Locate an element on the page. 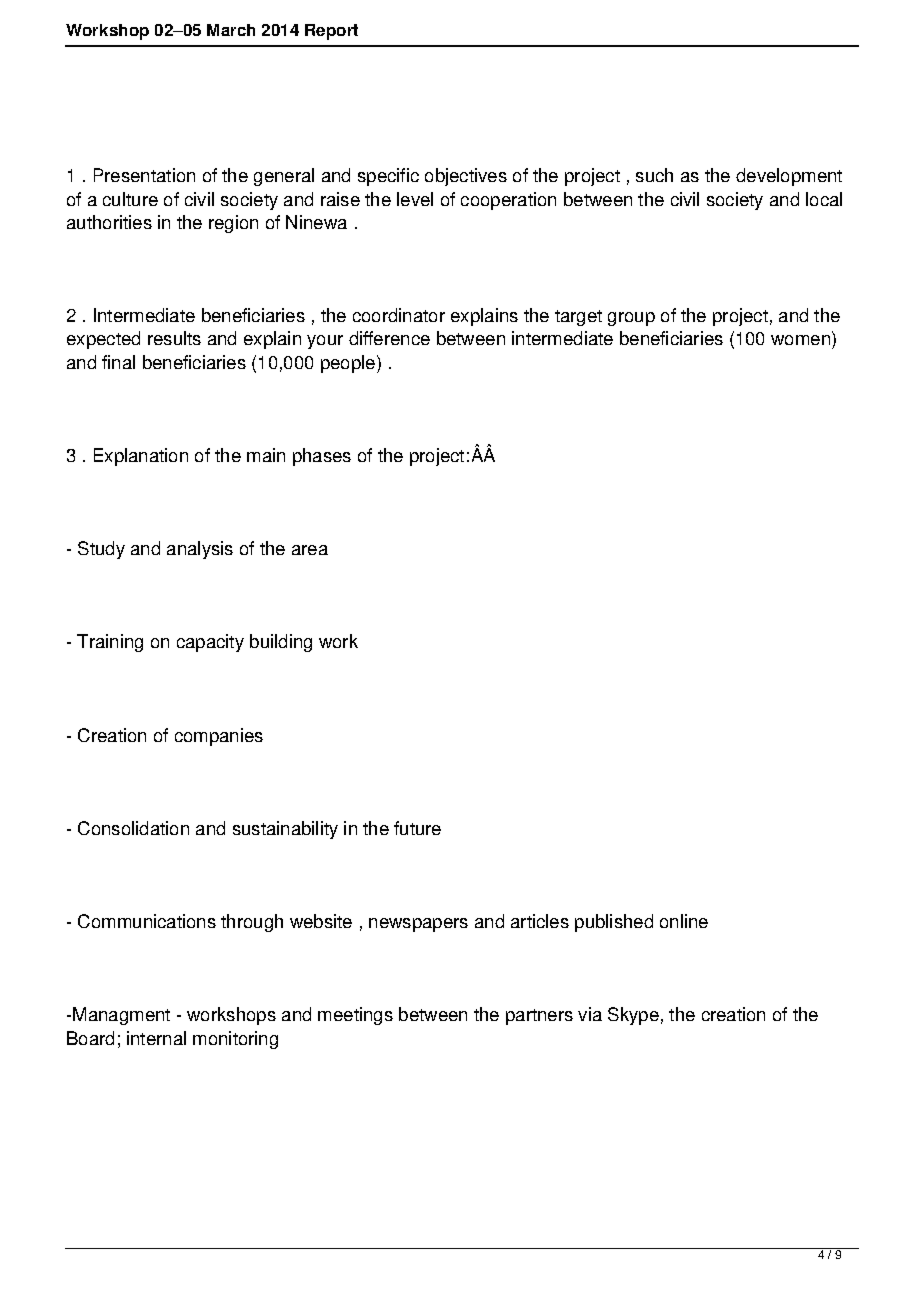  analysis is located at coordinates (200, 550).
